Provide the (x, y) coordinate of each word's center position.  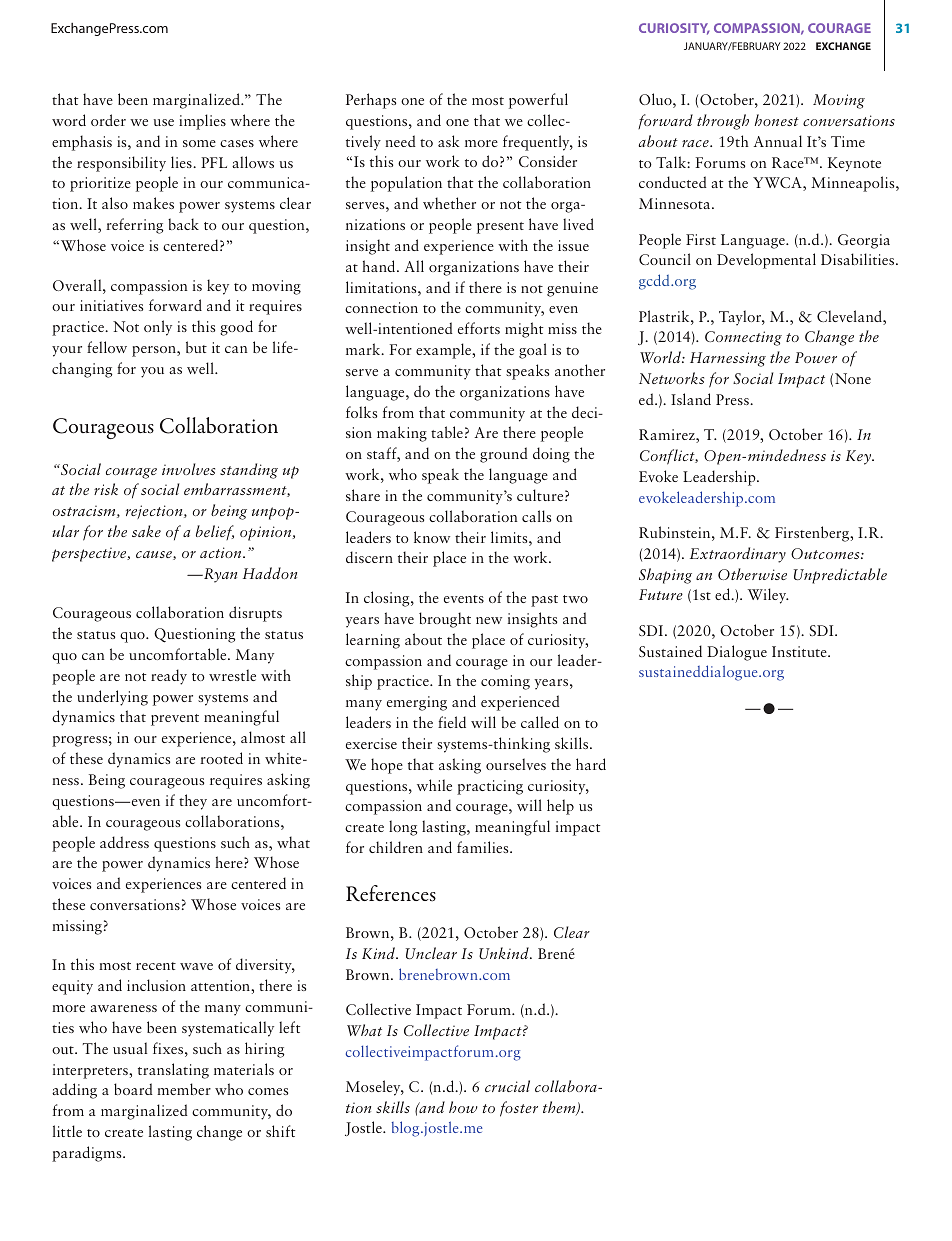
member (184, 1089)
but (196, 347)
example (445, 351)
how (463, 1107)
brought (445, 620)
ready (169, 677)
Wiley (768, 596)
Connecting (743, 338)
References (391, 893)
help (560, 807)
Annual (777, 141)
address (124, 842)
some (199, 143)
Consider (548, 161)
